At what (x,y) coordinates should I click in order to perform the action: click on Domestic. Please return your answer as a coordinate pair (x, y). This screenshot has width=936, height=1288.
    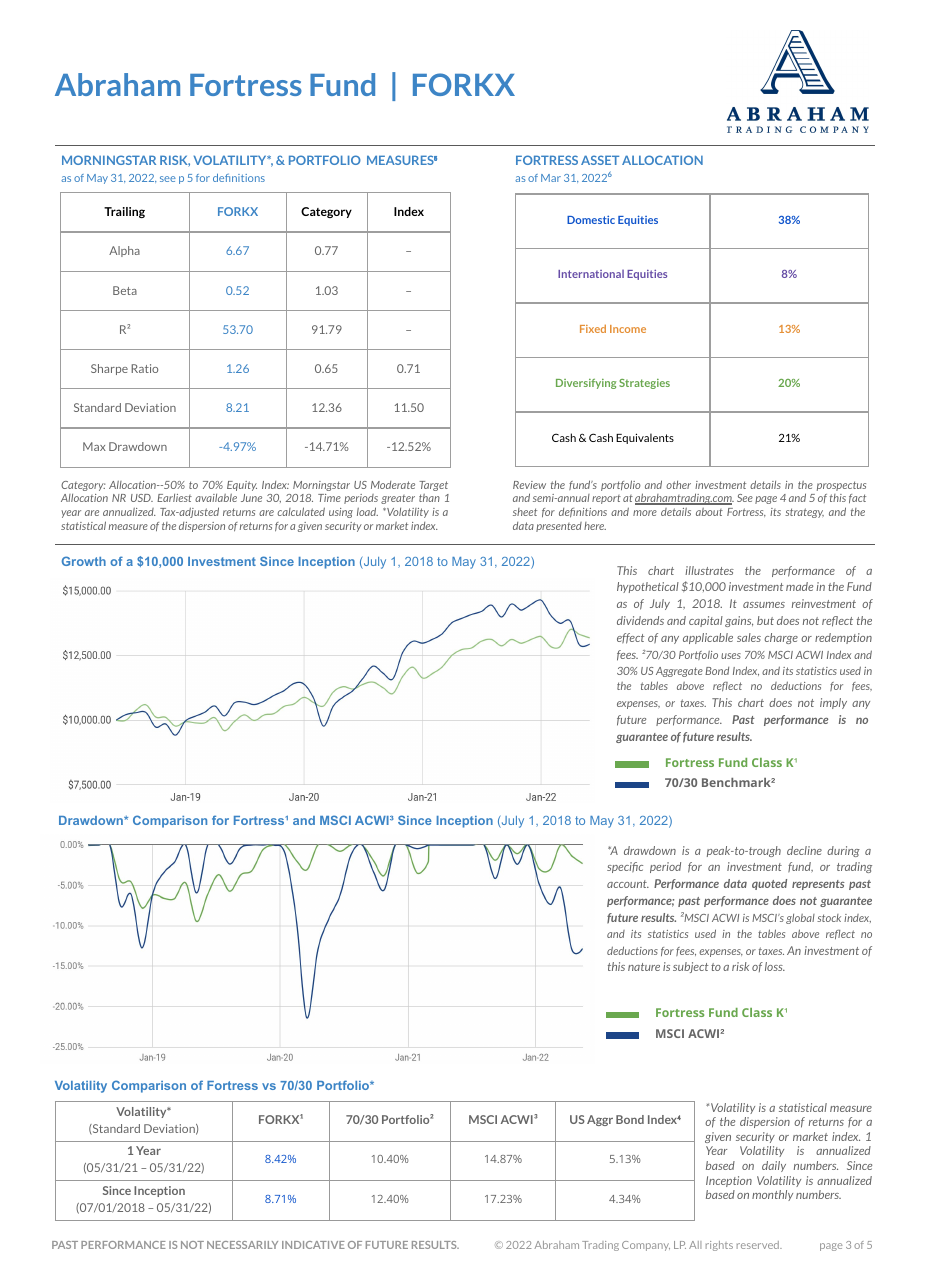
    Looking at the image, I should click on (591, 219).
